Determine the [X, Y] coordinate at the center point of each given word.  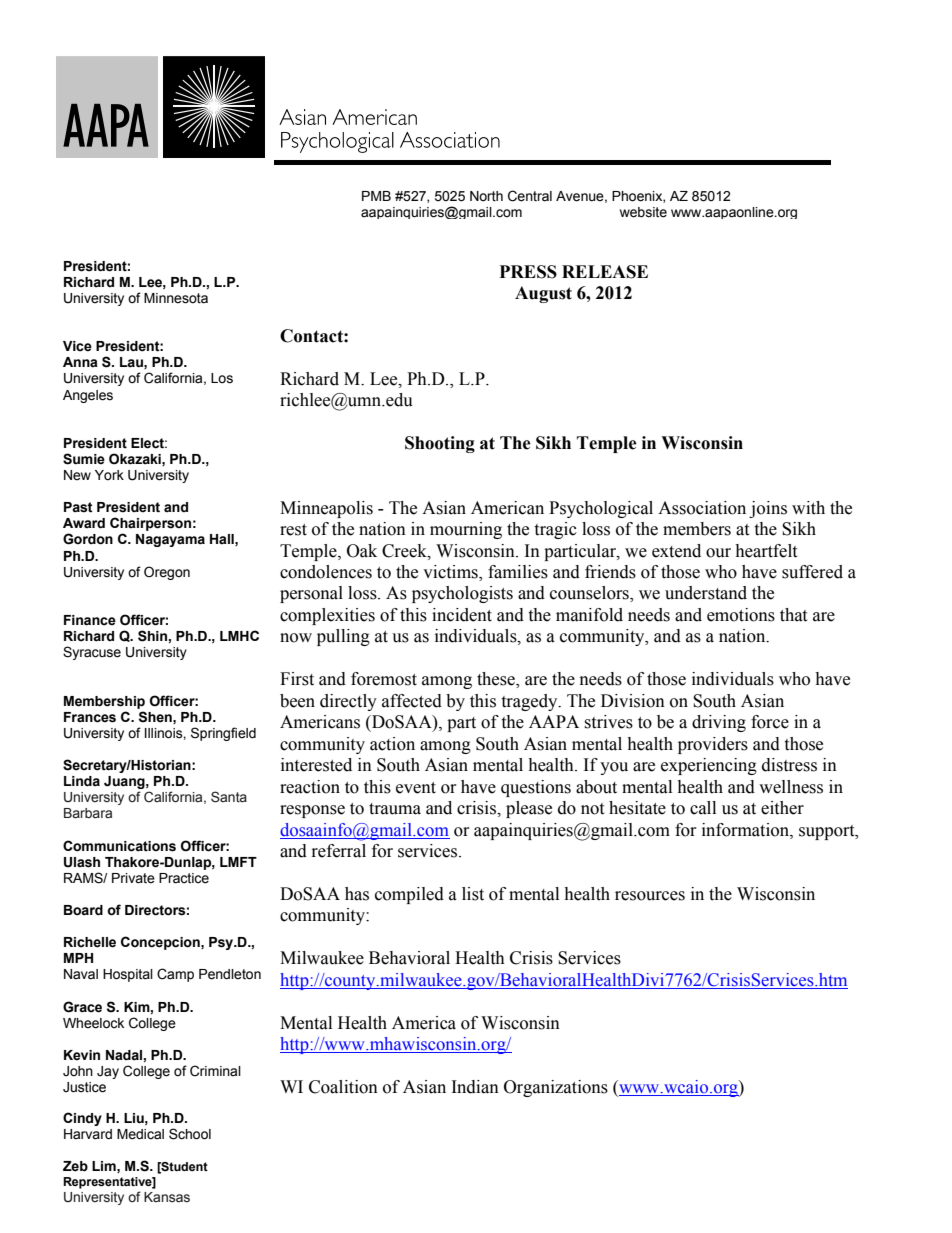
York [109, 475]
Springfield [223, 734]
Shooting [440, 444]
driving [719, 723]
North [486, 196]
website [643, 212]
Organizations [556, 1088]
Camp [175, 975]
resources [650, 896]
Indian [475, 1087]
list [473, 894]
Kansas [167, 1197]
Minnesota [176, 298]
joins [768, 509]
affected [412, 701]
